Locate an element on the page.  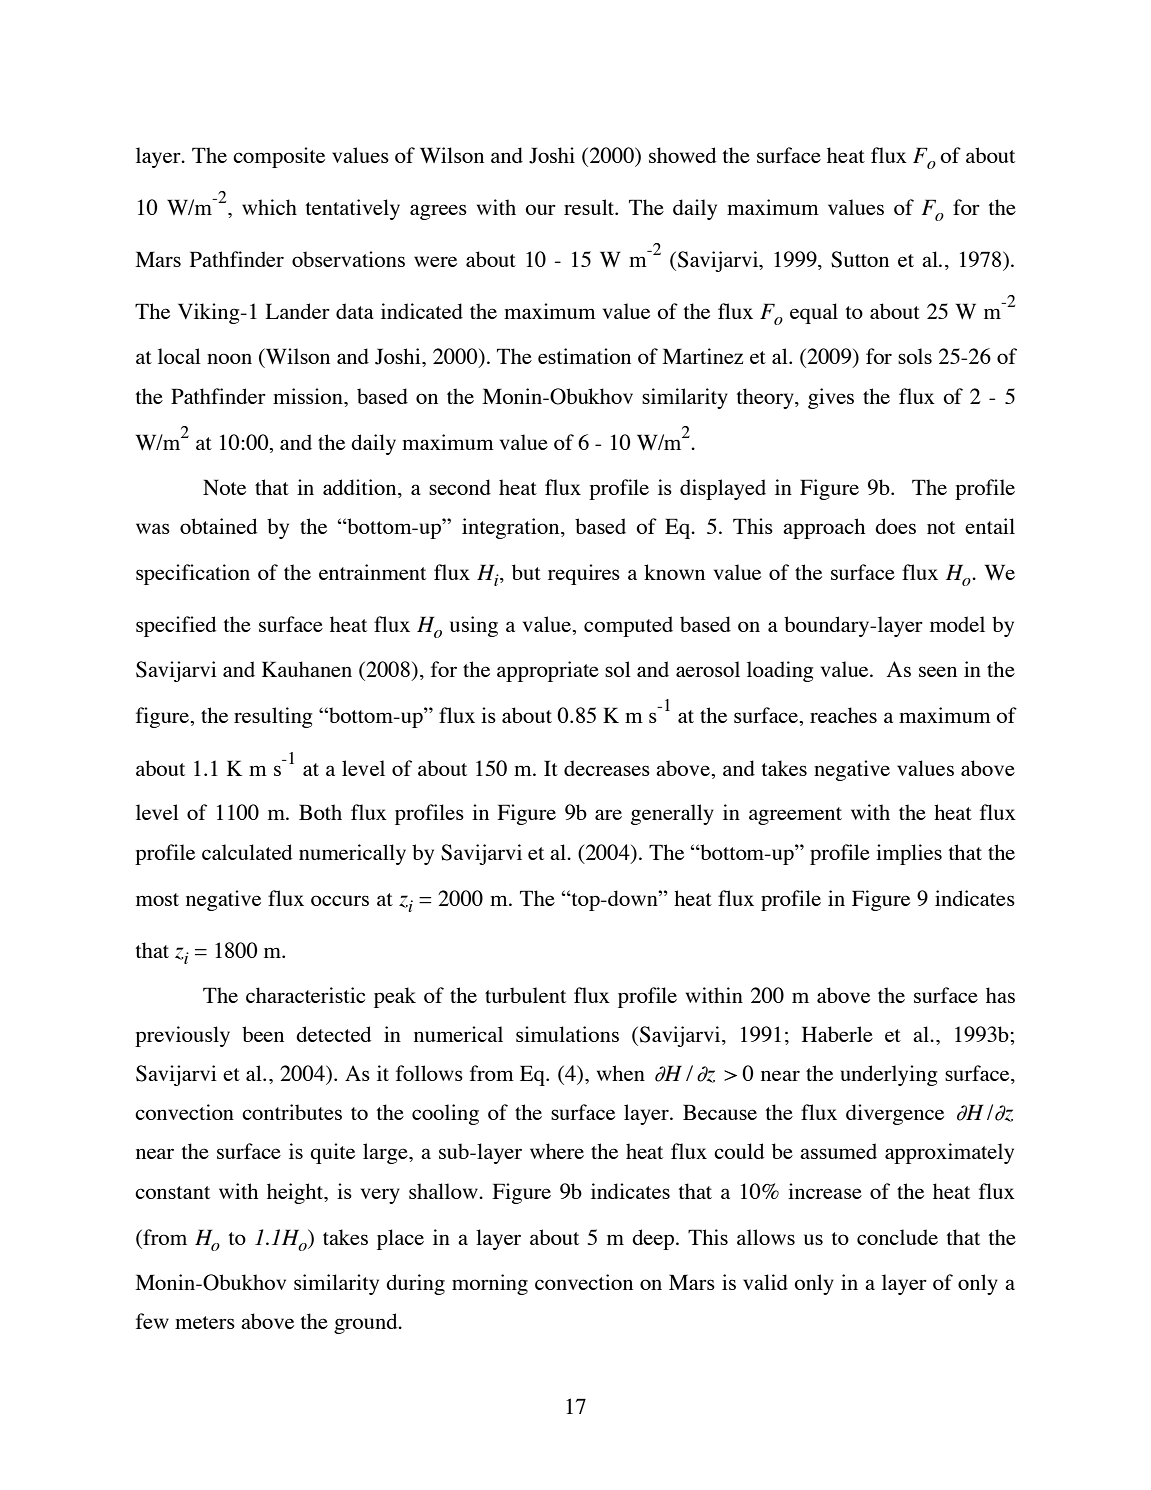
Sutton is located at coordinates (860, 259).
